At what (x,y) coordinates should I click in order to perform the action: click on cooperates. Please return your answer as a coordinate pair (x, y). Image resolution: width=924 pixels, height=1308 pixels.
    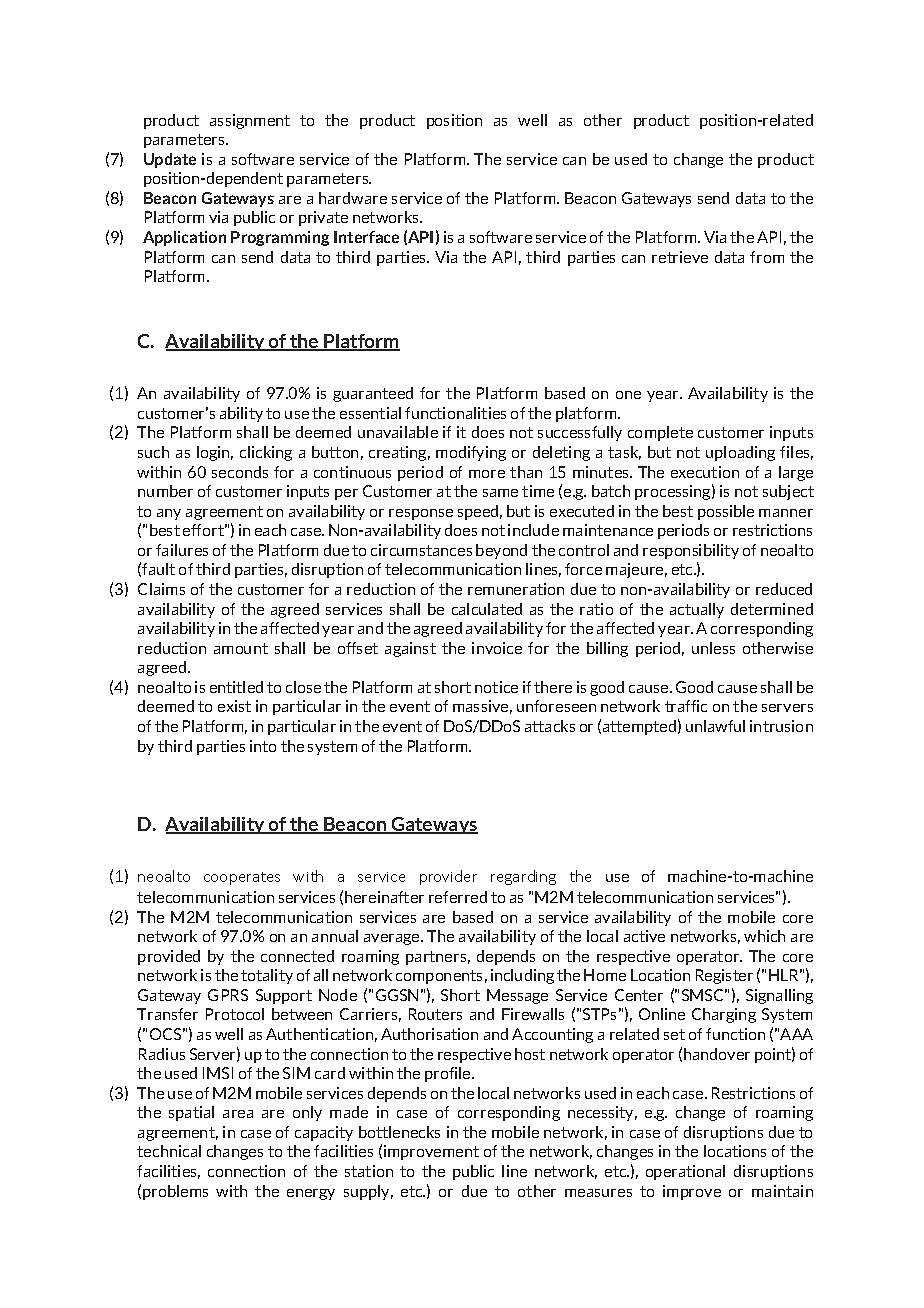
    Looking at the image, I should click on (242, 878).
